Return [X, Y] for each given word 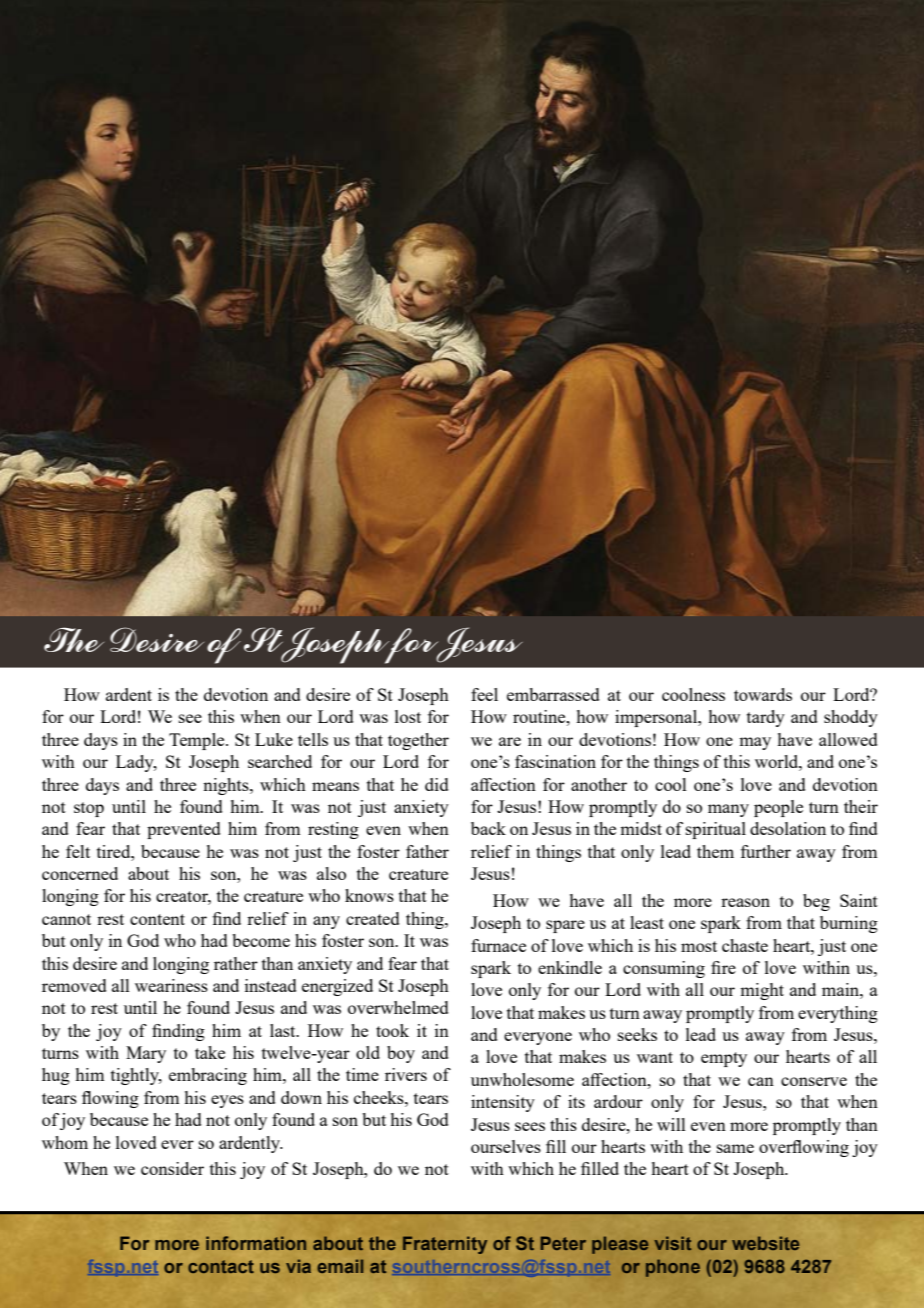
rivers [406, 1074]
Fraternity [445, 1245]
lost [408, 716]
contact [221, 1266]
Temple [198, 741]
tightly [136, 1076]
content [157, 919]
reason [745, 902]
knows [369, 895]
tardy [766, 718]
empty [724, 1059]
